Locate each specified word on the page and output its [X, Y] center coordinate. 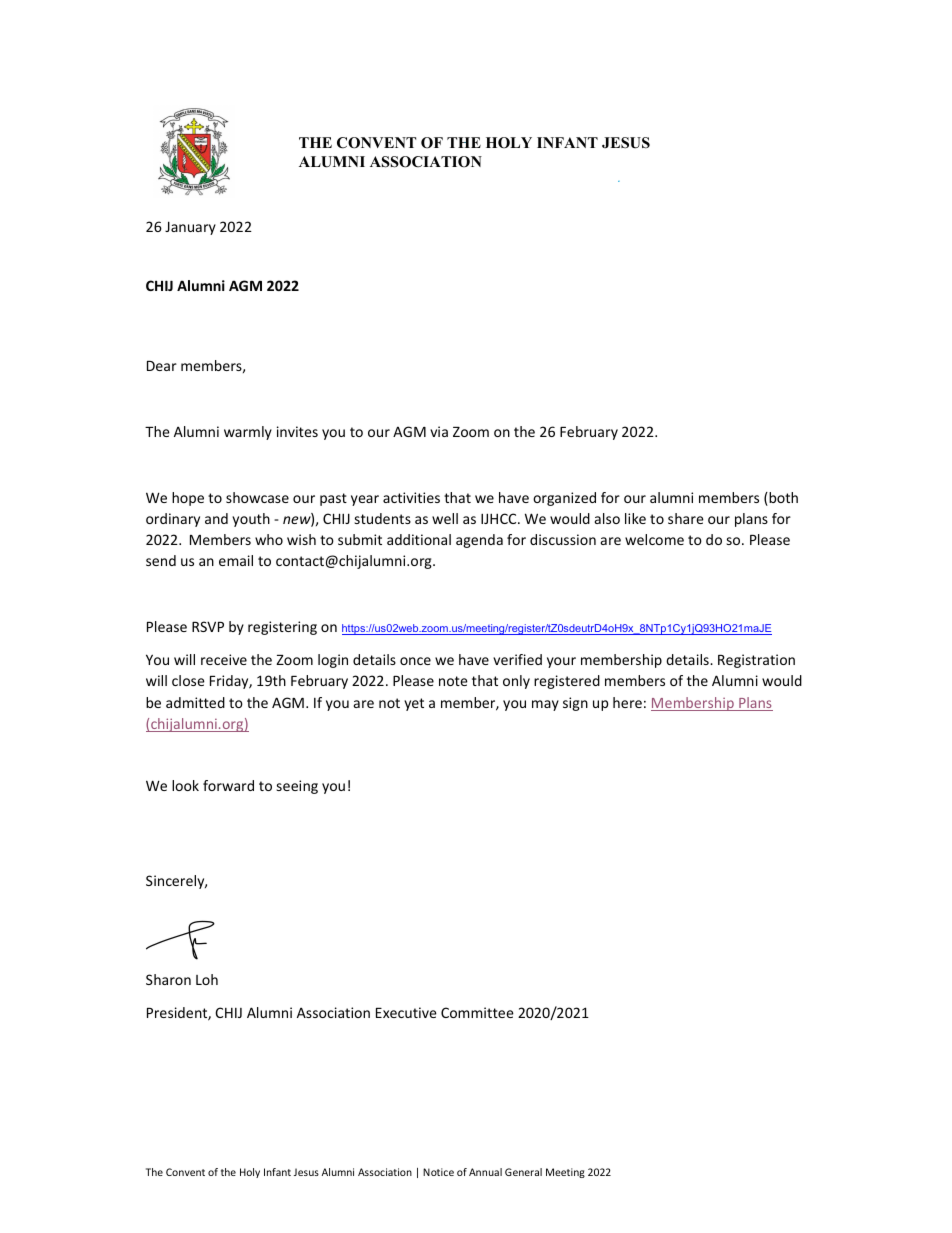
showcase [257, 497]
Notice [438, 1172]
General [523, 1172]
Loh [207, 979]
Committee [477, 1012]
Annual [485, 1172]
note [453, 681]
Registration [756, 661]
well [445, 518]
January [190, 228]
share [686, 518]
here [627, 702]
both [782, 499]
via [439, 431]
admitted [195, 702]
